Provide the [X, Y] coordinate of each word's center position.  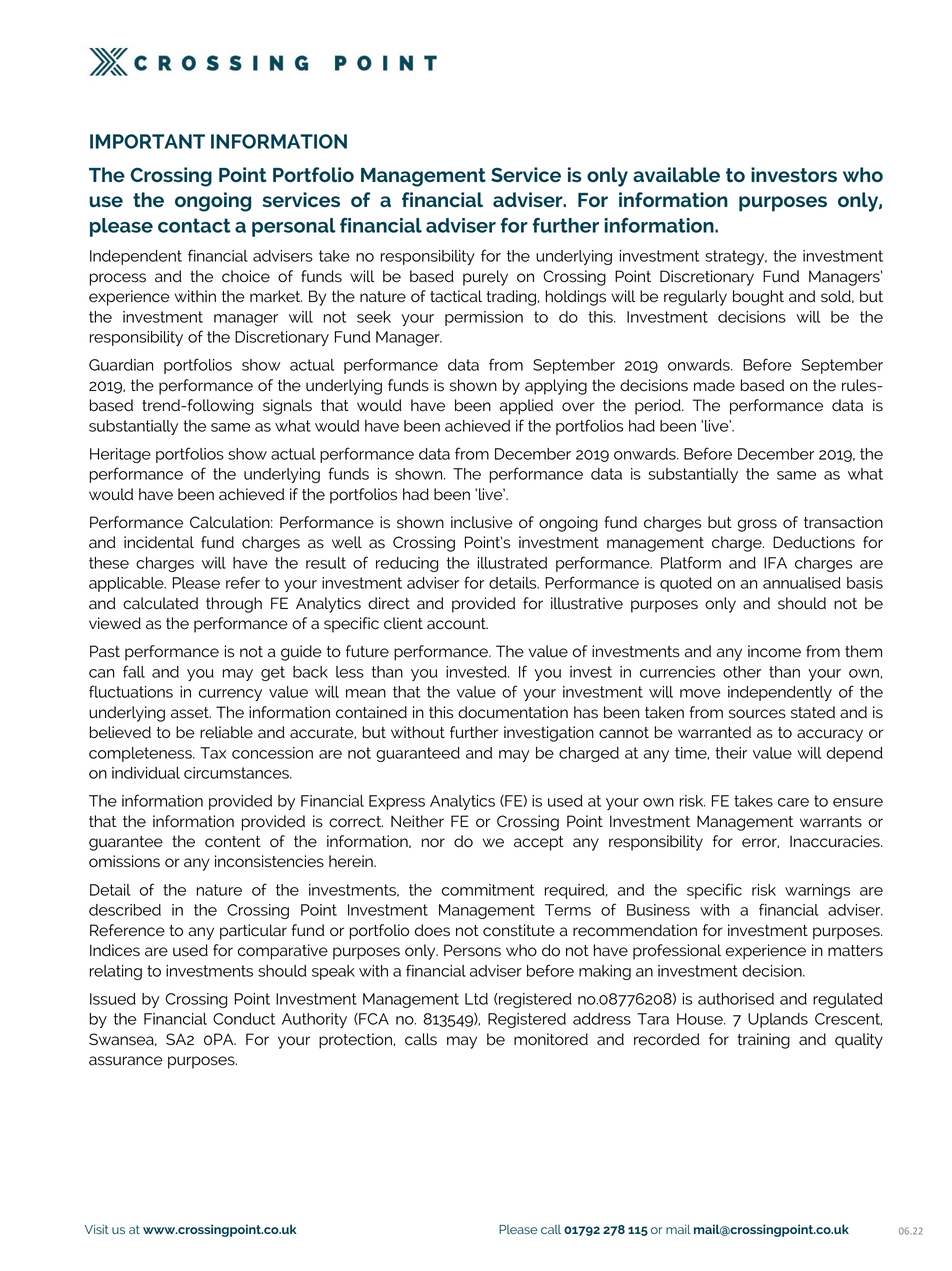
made [714, 385]
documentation [513, 712]
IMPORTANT [147, 141]
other [742, 672]
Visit [97, 1229]
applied [526, 407]
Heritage [120, 455]
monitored [551, 1039]
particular [253, 932]
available [676, 174]
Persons [472, 950]
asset [191, 713]
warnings [817, 891]
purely [485, 278]
